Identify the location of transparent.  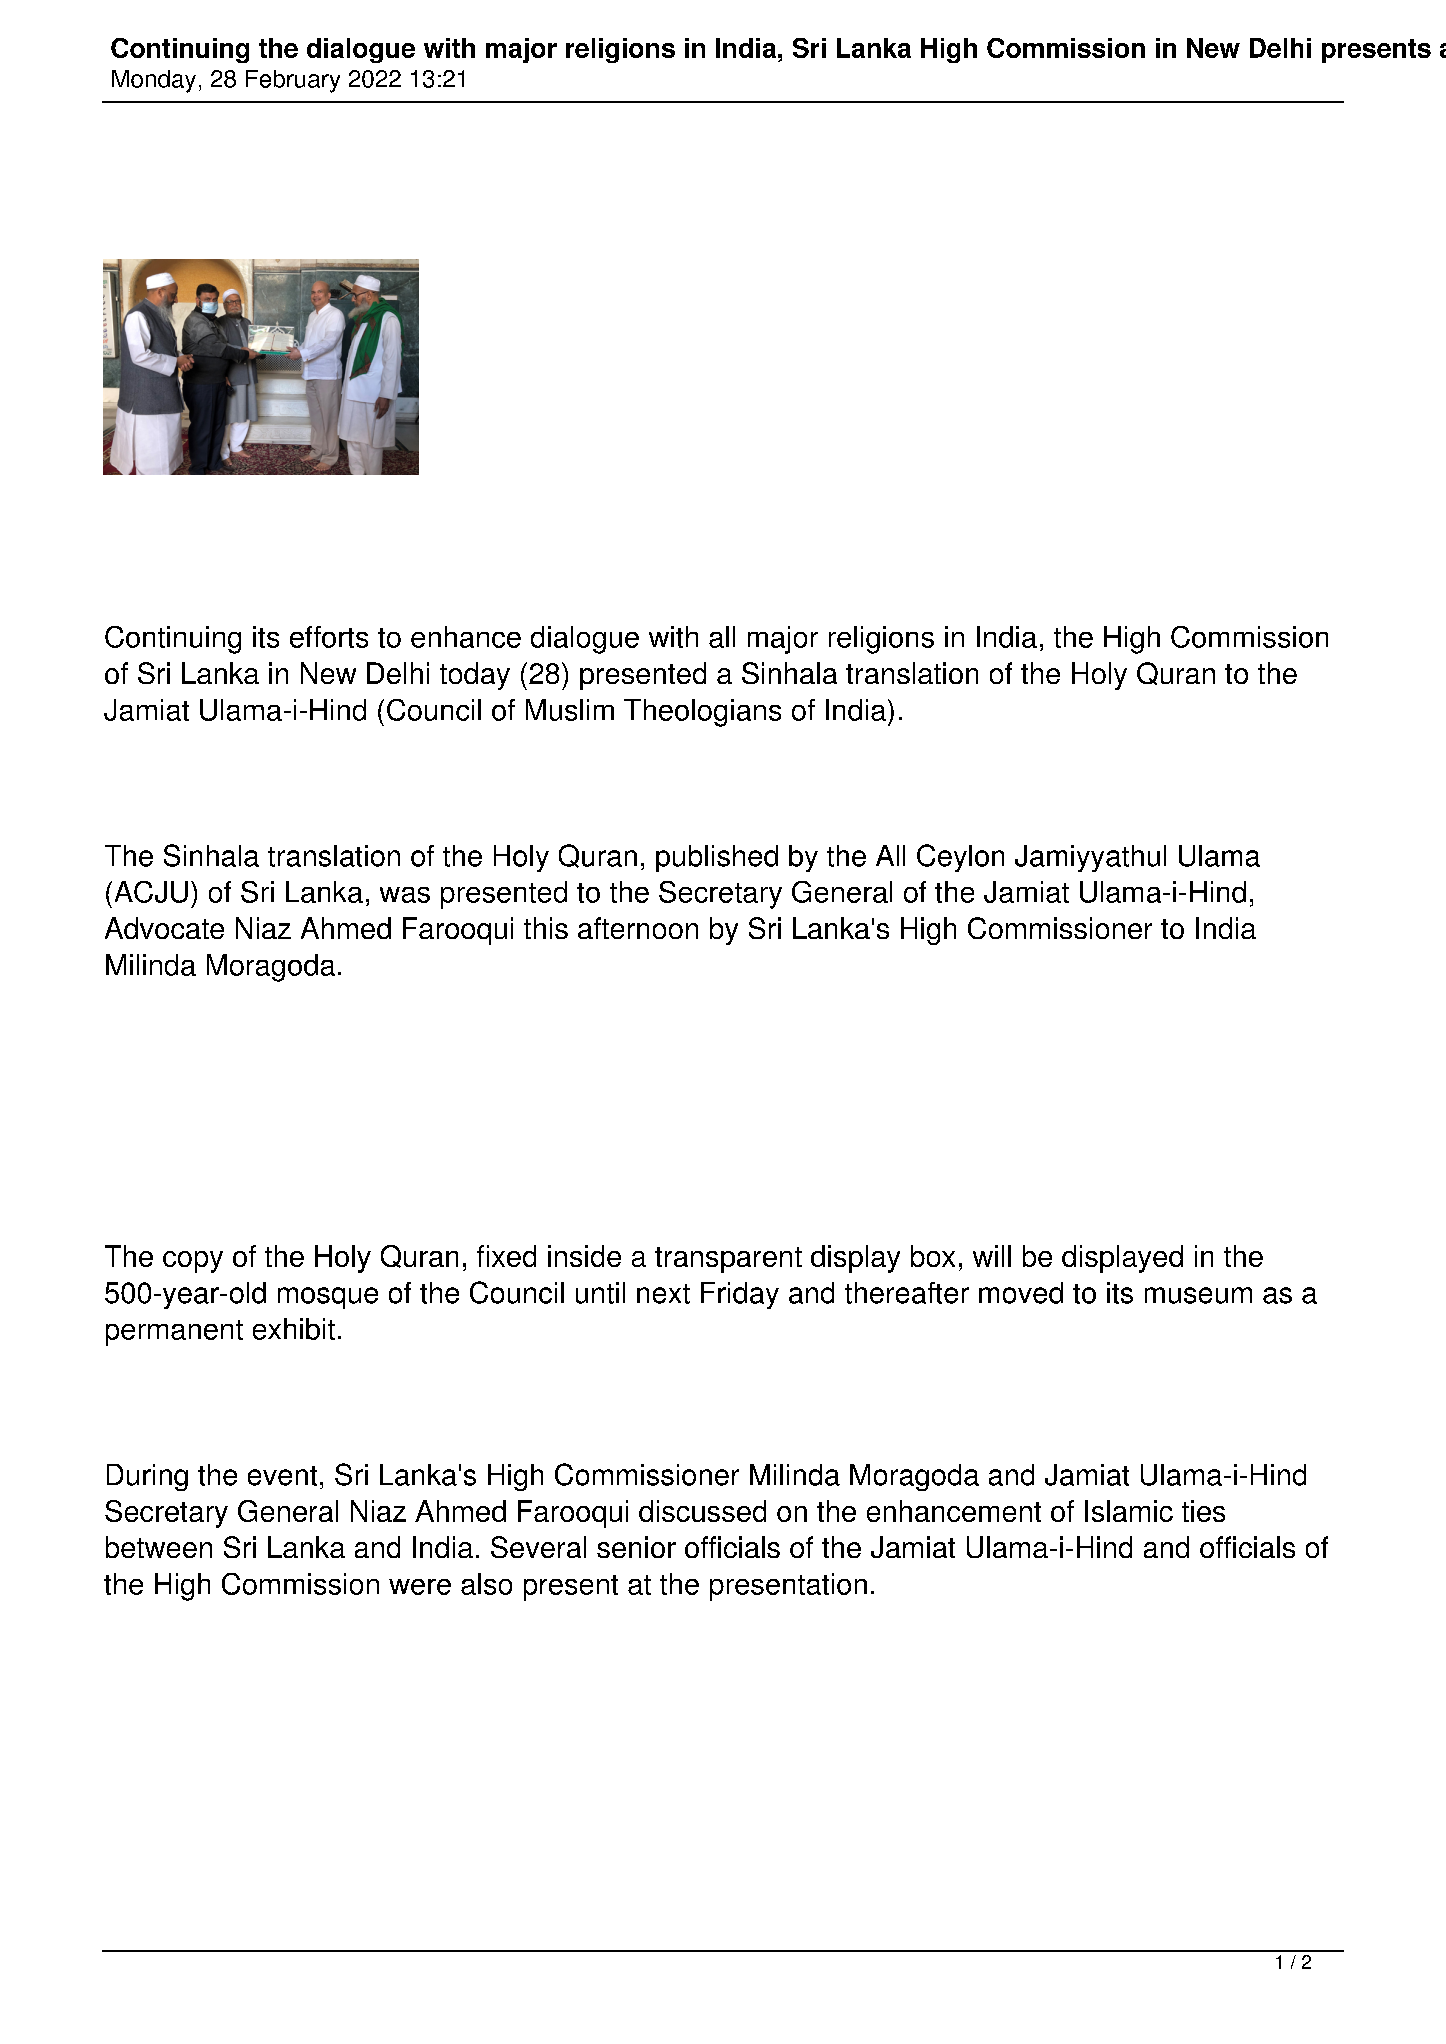
(728, 1260).
